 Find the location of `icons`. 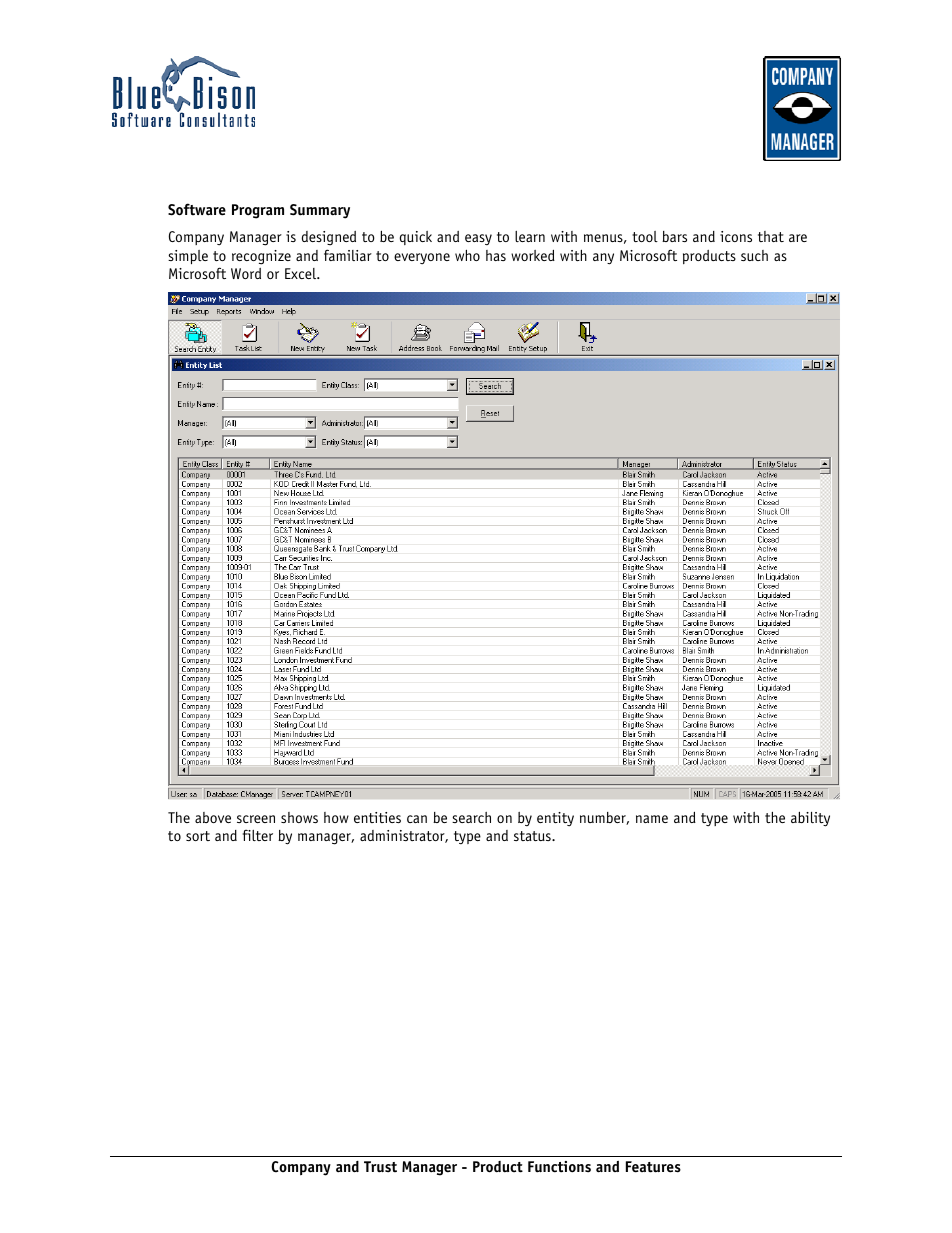

icons is located at coordinates (736, 236).
